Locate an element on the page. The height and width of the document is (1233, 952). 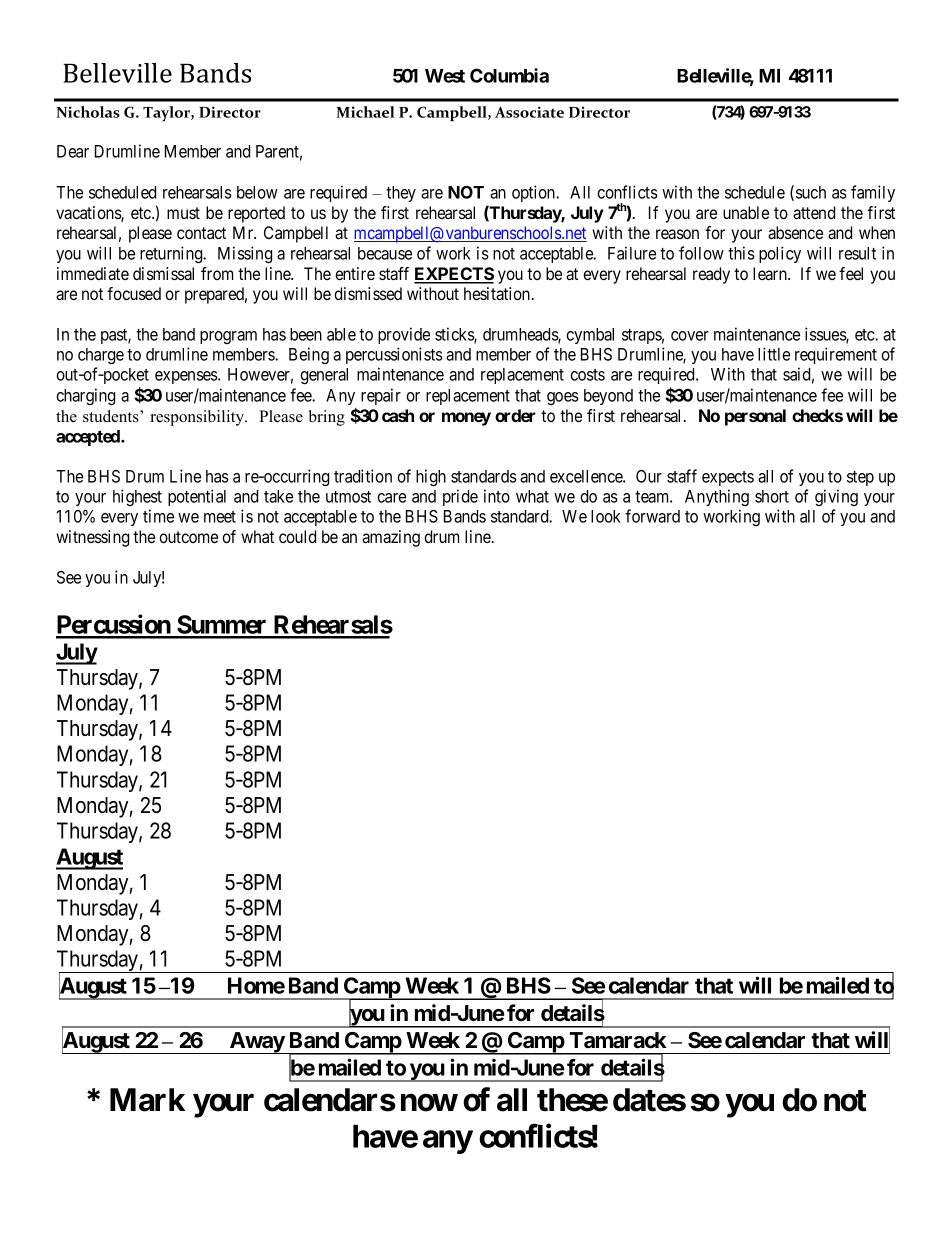
look is located at coordinates (606, 516).
